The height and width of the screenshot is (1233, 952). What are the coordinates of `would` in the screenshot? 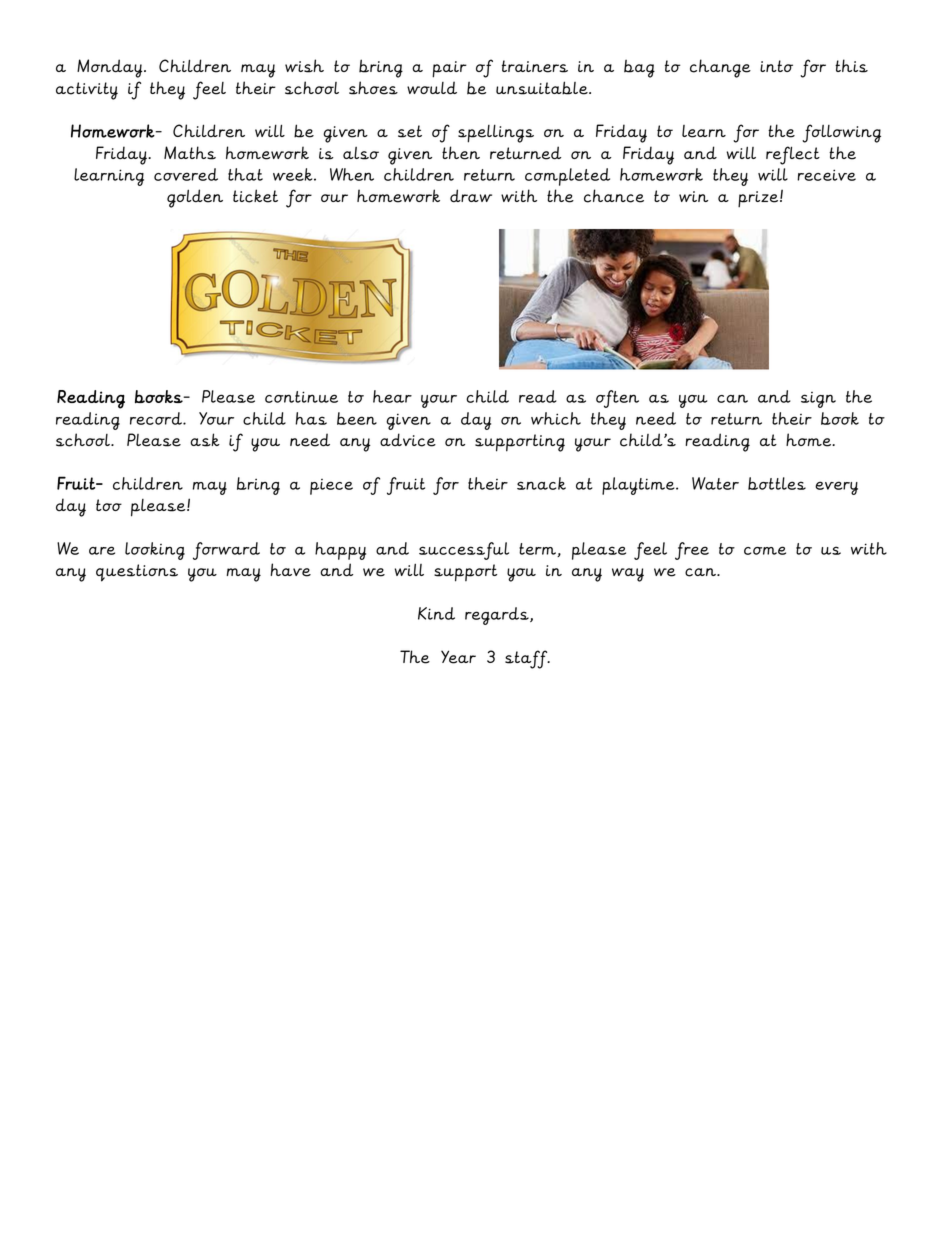 It's located at (432, 88).
